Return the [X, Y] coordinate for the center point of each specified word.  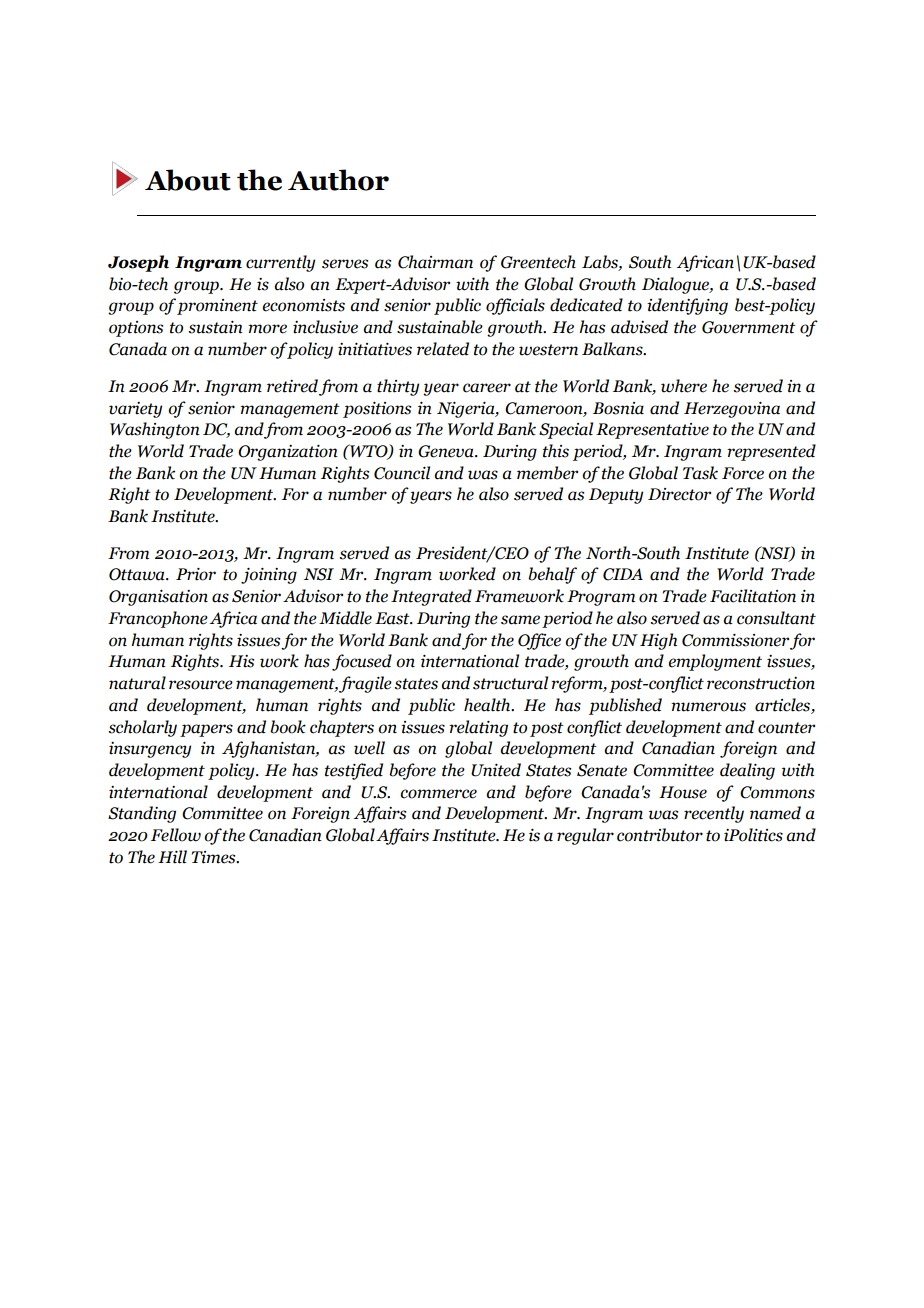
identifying [687, 306]
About [188, 180]
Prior [196, 574]
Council [402, 473]
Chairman [435, 262]
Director [679, 494]
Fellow [176, 835]
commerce [438, 794]
